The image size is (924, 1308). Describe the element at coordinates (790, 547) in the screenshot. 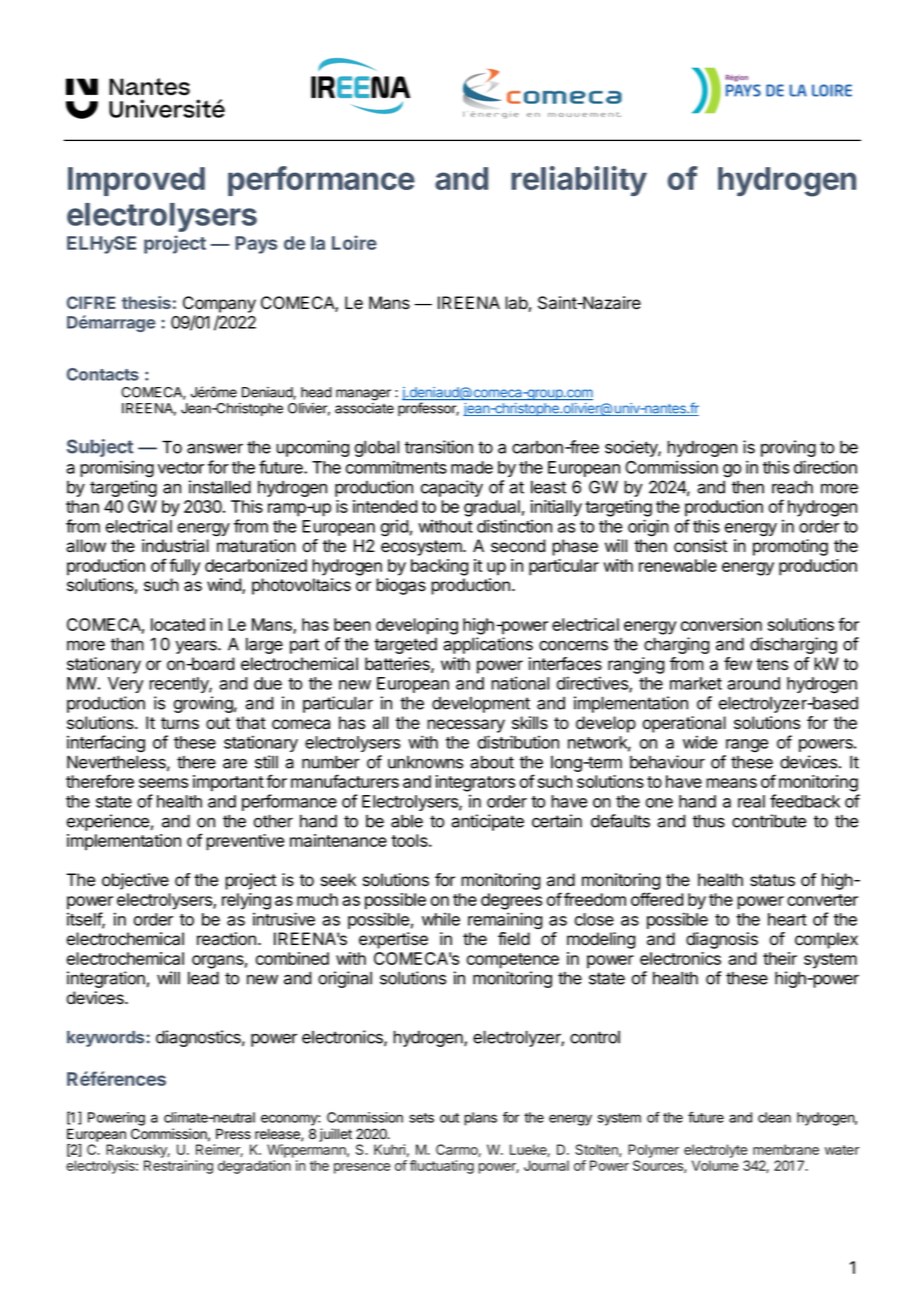

I see `promoting` at that location.
